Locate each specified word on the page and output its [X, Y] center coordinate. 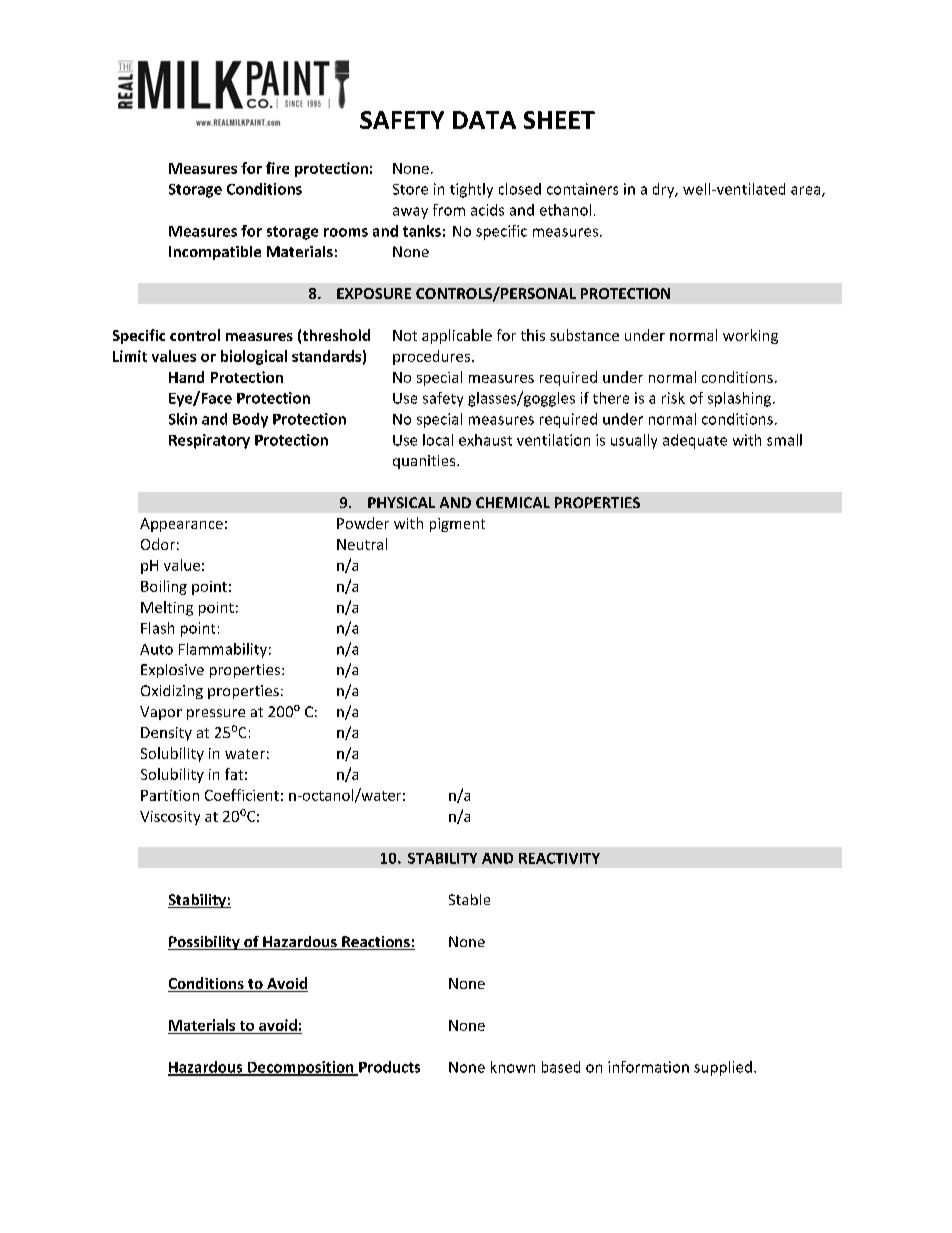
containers [582, 189]
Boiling [164, 587]
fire [277, 168]
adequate [695, 441]
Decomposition [300, 1068]
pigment [457, 525]
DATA [484, 120]
